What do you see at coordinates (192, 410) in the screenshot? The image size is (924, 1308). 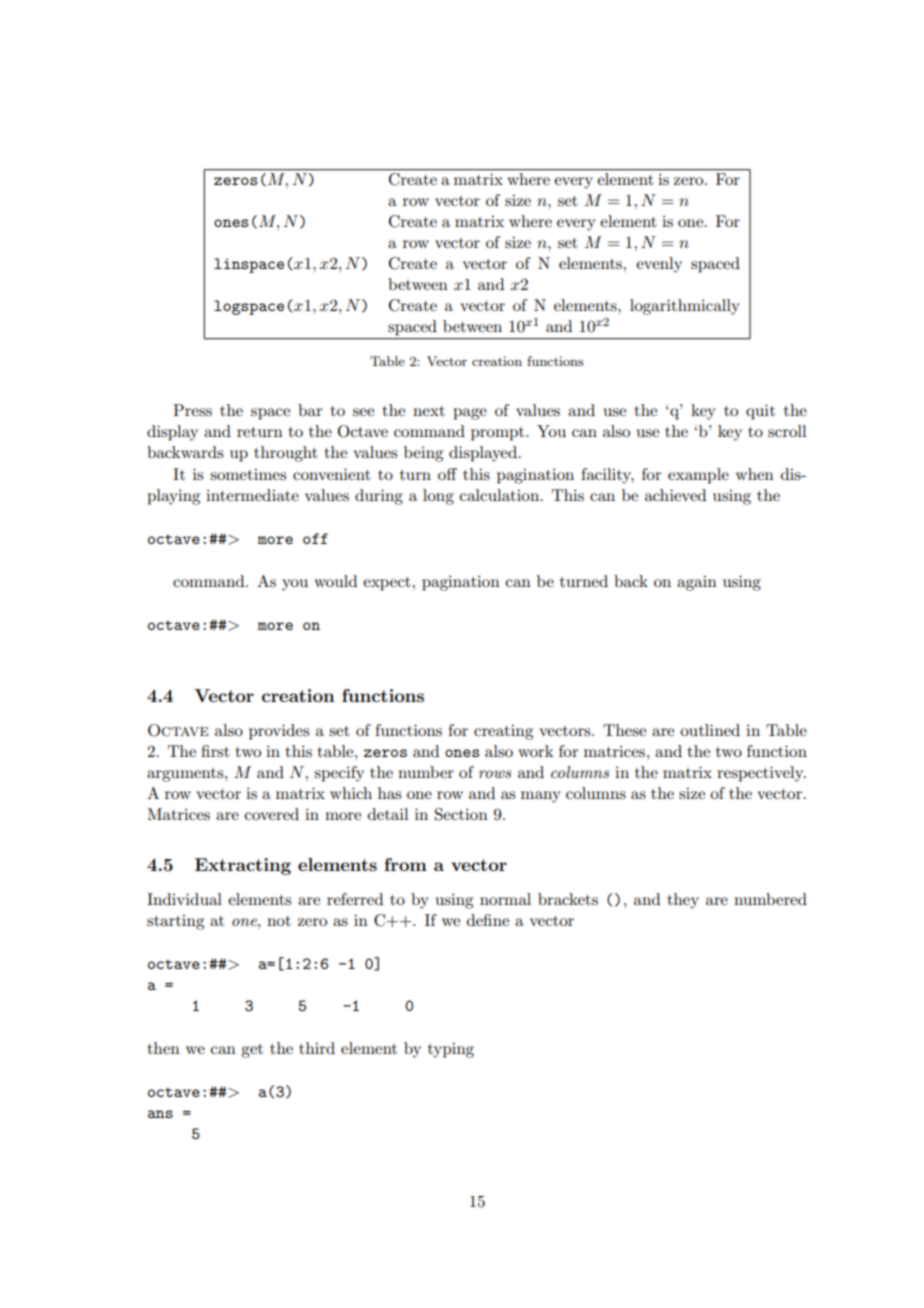 I see `Press` at bounding box center [192, 410].
